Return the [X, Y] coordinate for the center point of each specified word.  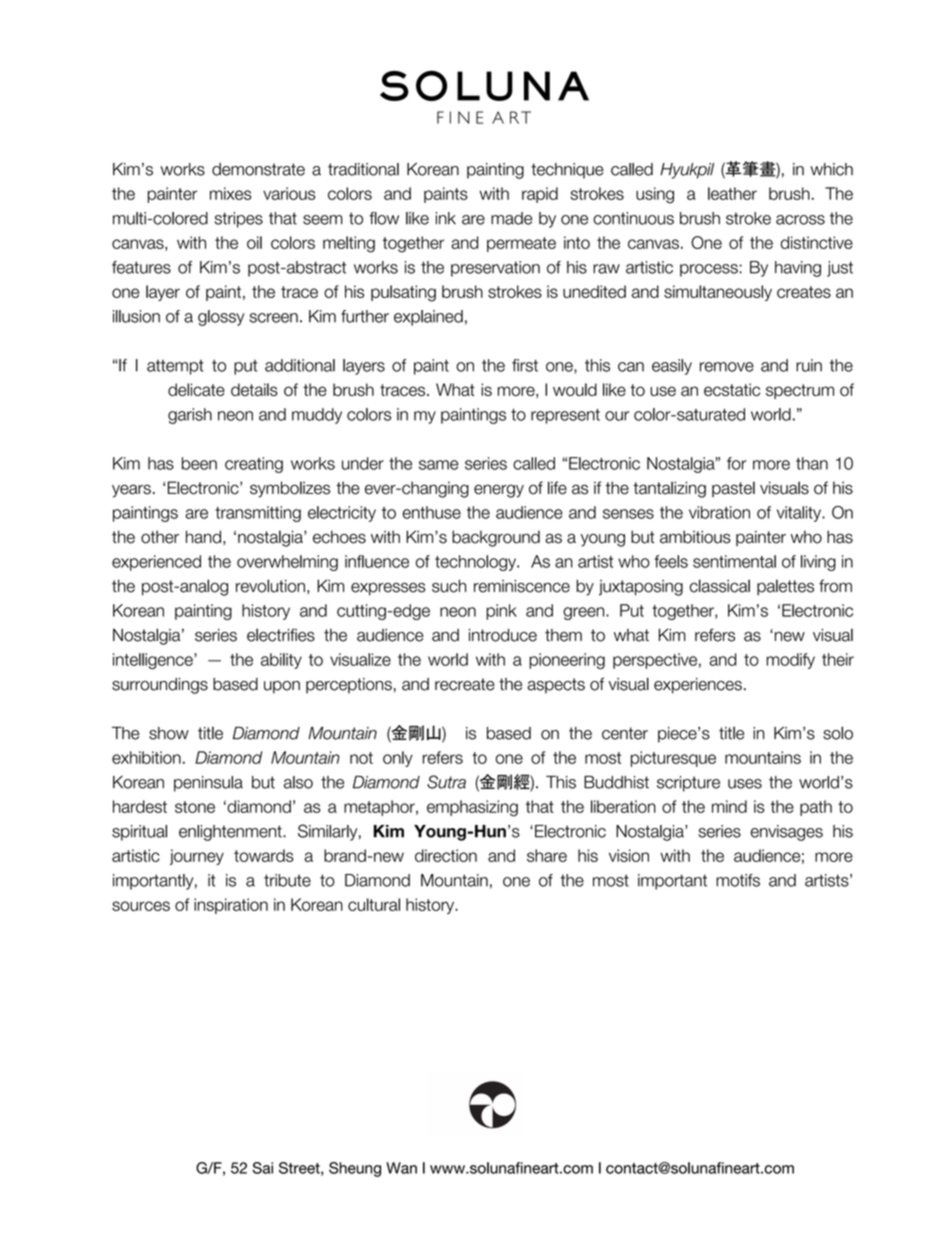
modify [790, 661]
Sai [262, 1168]
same [439, 465]
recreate [465, 684]
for [736, 463]
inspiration [231, 906]
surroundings [160, 686]
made [511, 218]
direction [446, 855]
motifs [738, 880]
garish [190, 416]
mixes [231, 193]
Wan [401, 1168]
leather [732, 193]
